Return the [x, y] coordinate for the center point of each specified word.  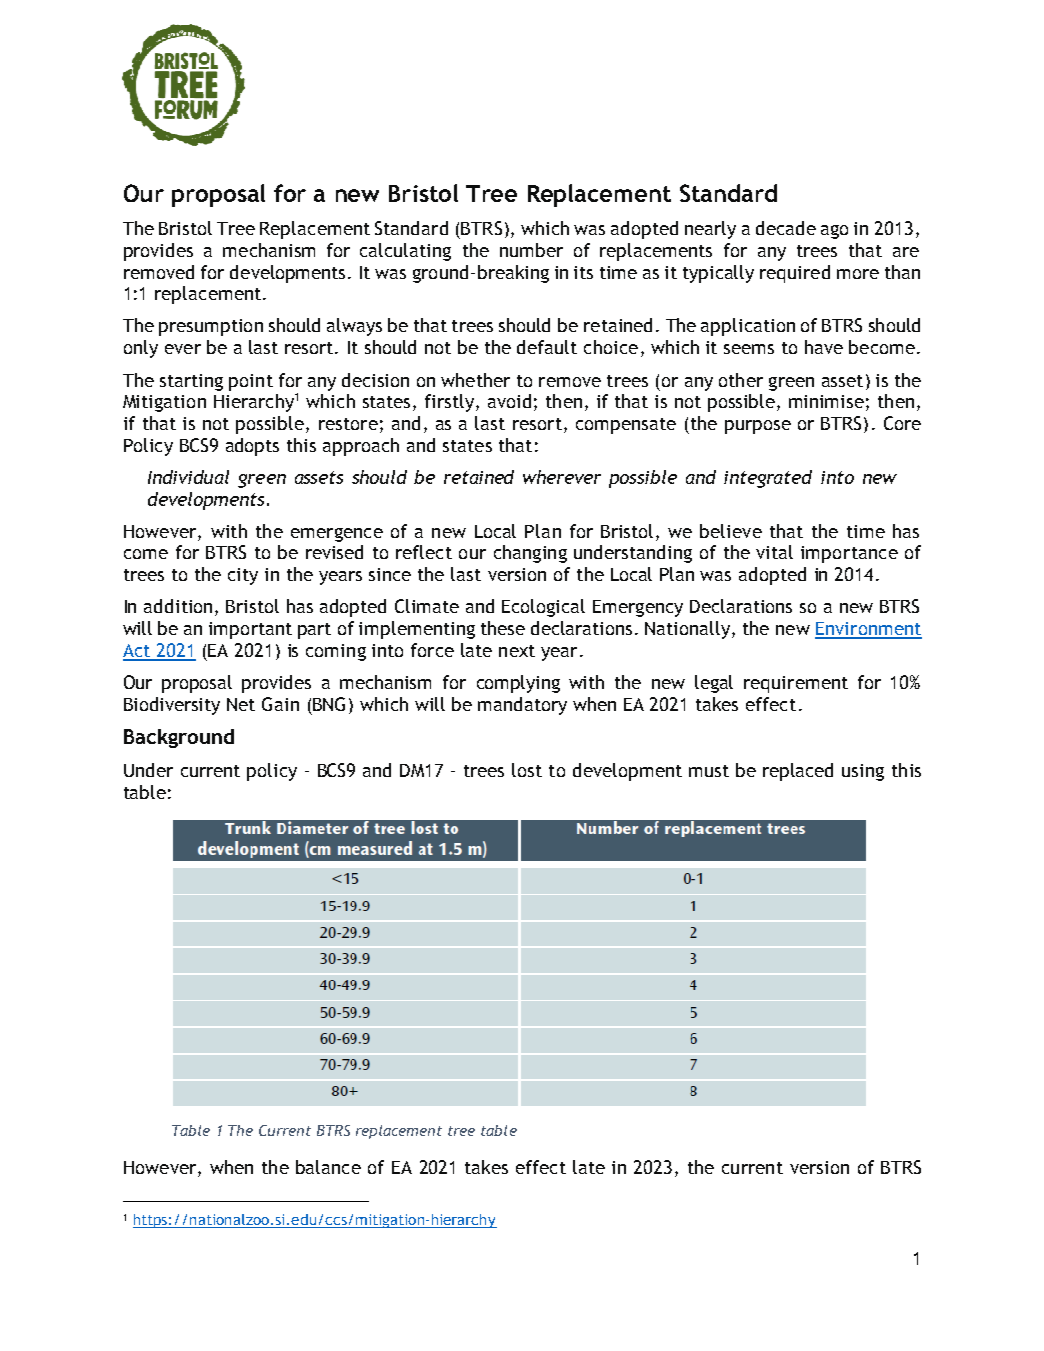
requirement [796, 684]
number [531, 250]
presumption [211, 327]
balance [328, 1167]
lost [527, 770]
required [795, 274]
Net [241, 704]
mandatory [522, 706]
